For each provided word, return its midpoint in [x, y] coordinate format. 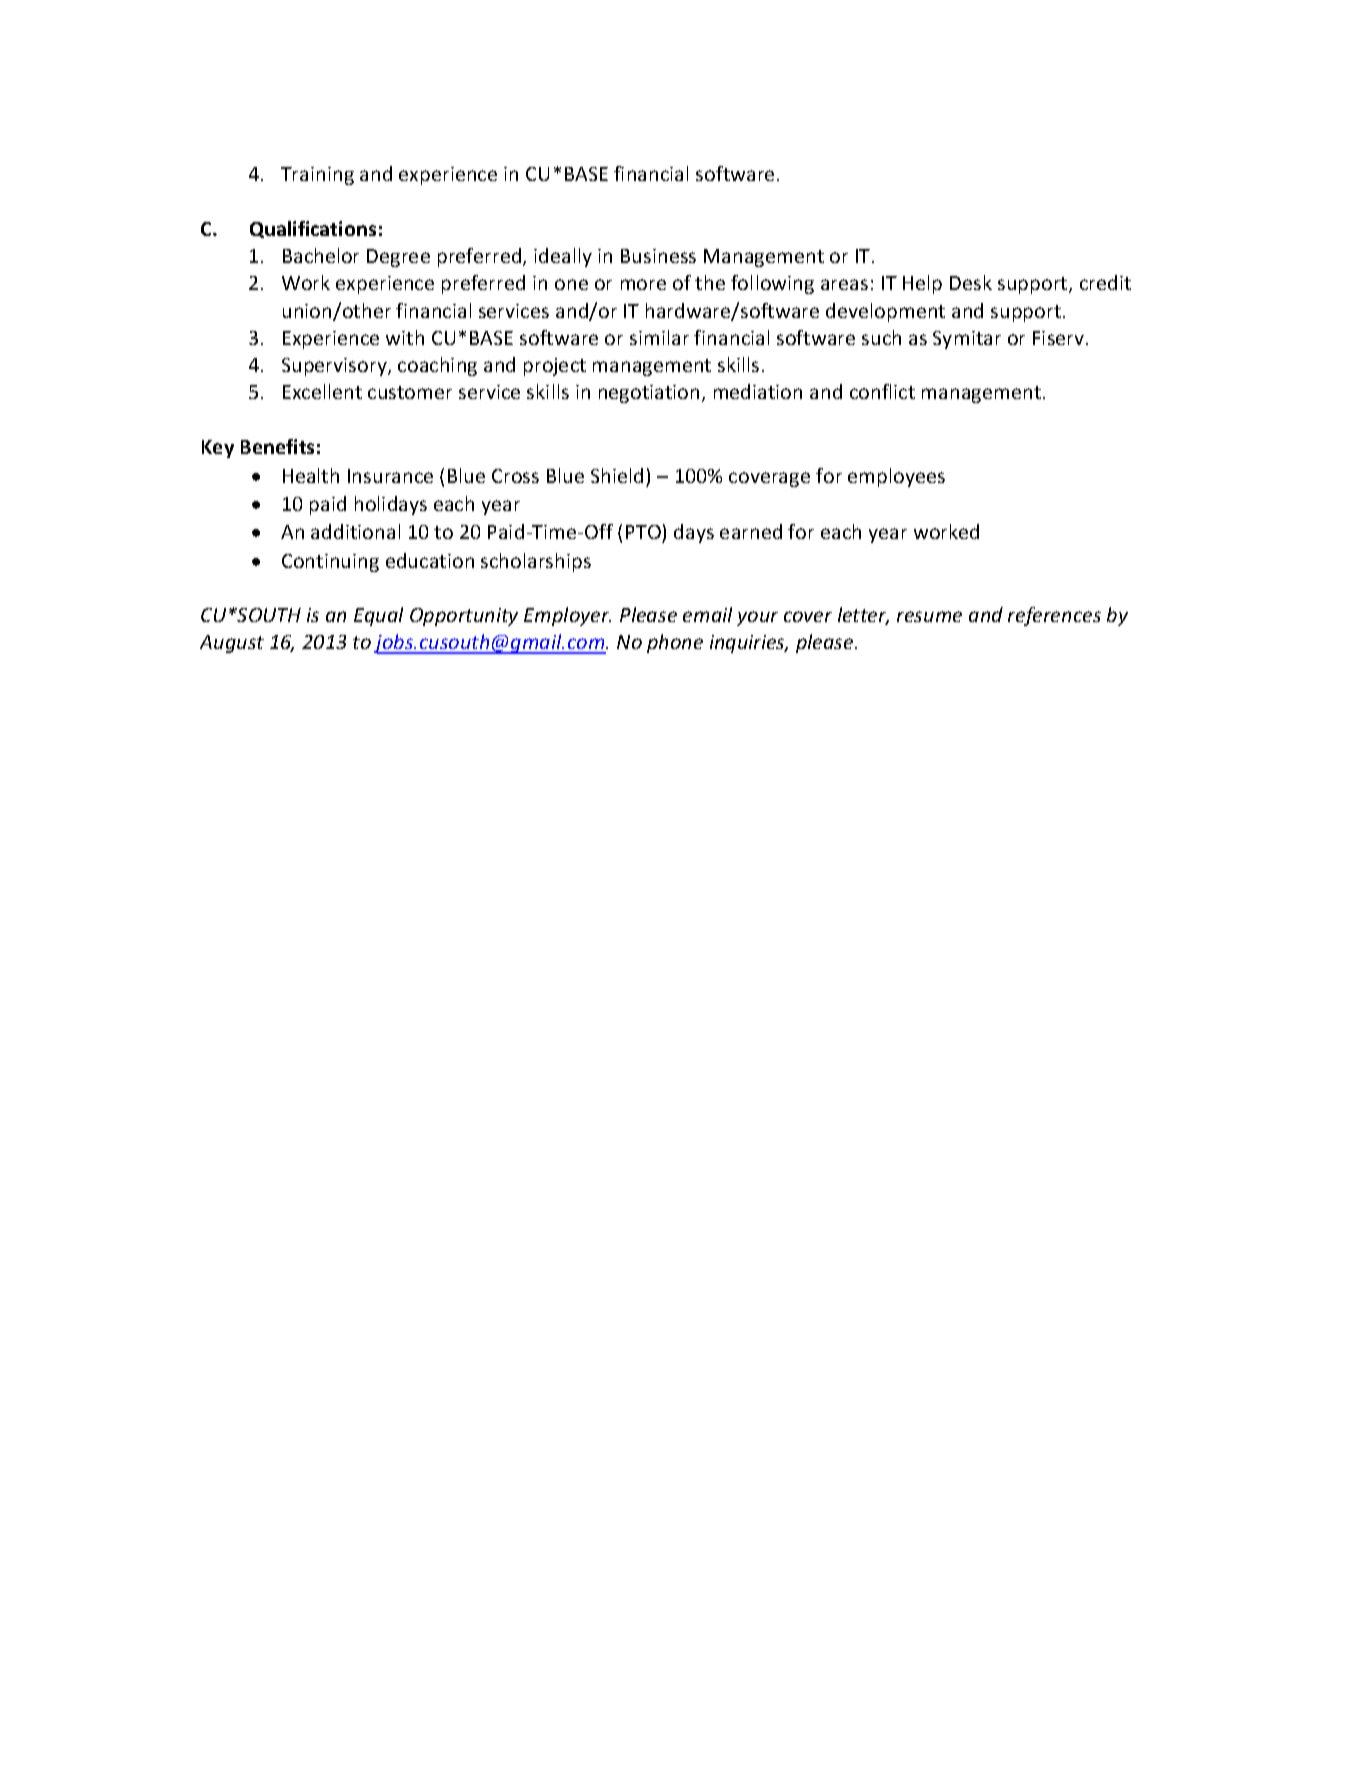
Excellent [322, 391]
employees [896, 477]
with [405, 337]
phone [675, 643]
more [643, 284]
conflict [882, 391]
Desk [971, 282]
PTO [643, 532]
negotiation [649, 394]
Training [317, 176]
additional [355, 531]
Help [922, 284]
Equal [378, 616]
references [1054, 616]
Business [658, 256]
